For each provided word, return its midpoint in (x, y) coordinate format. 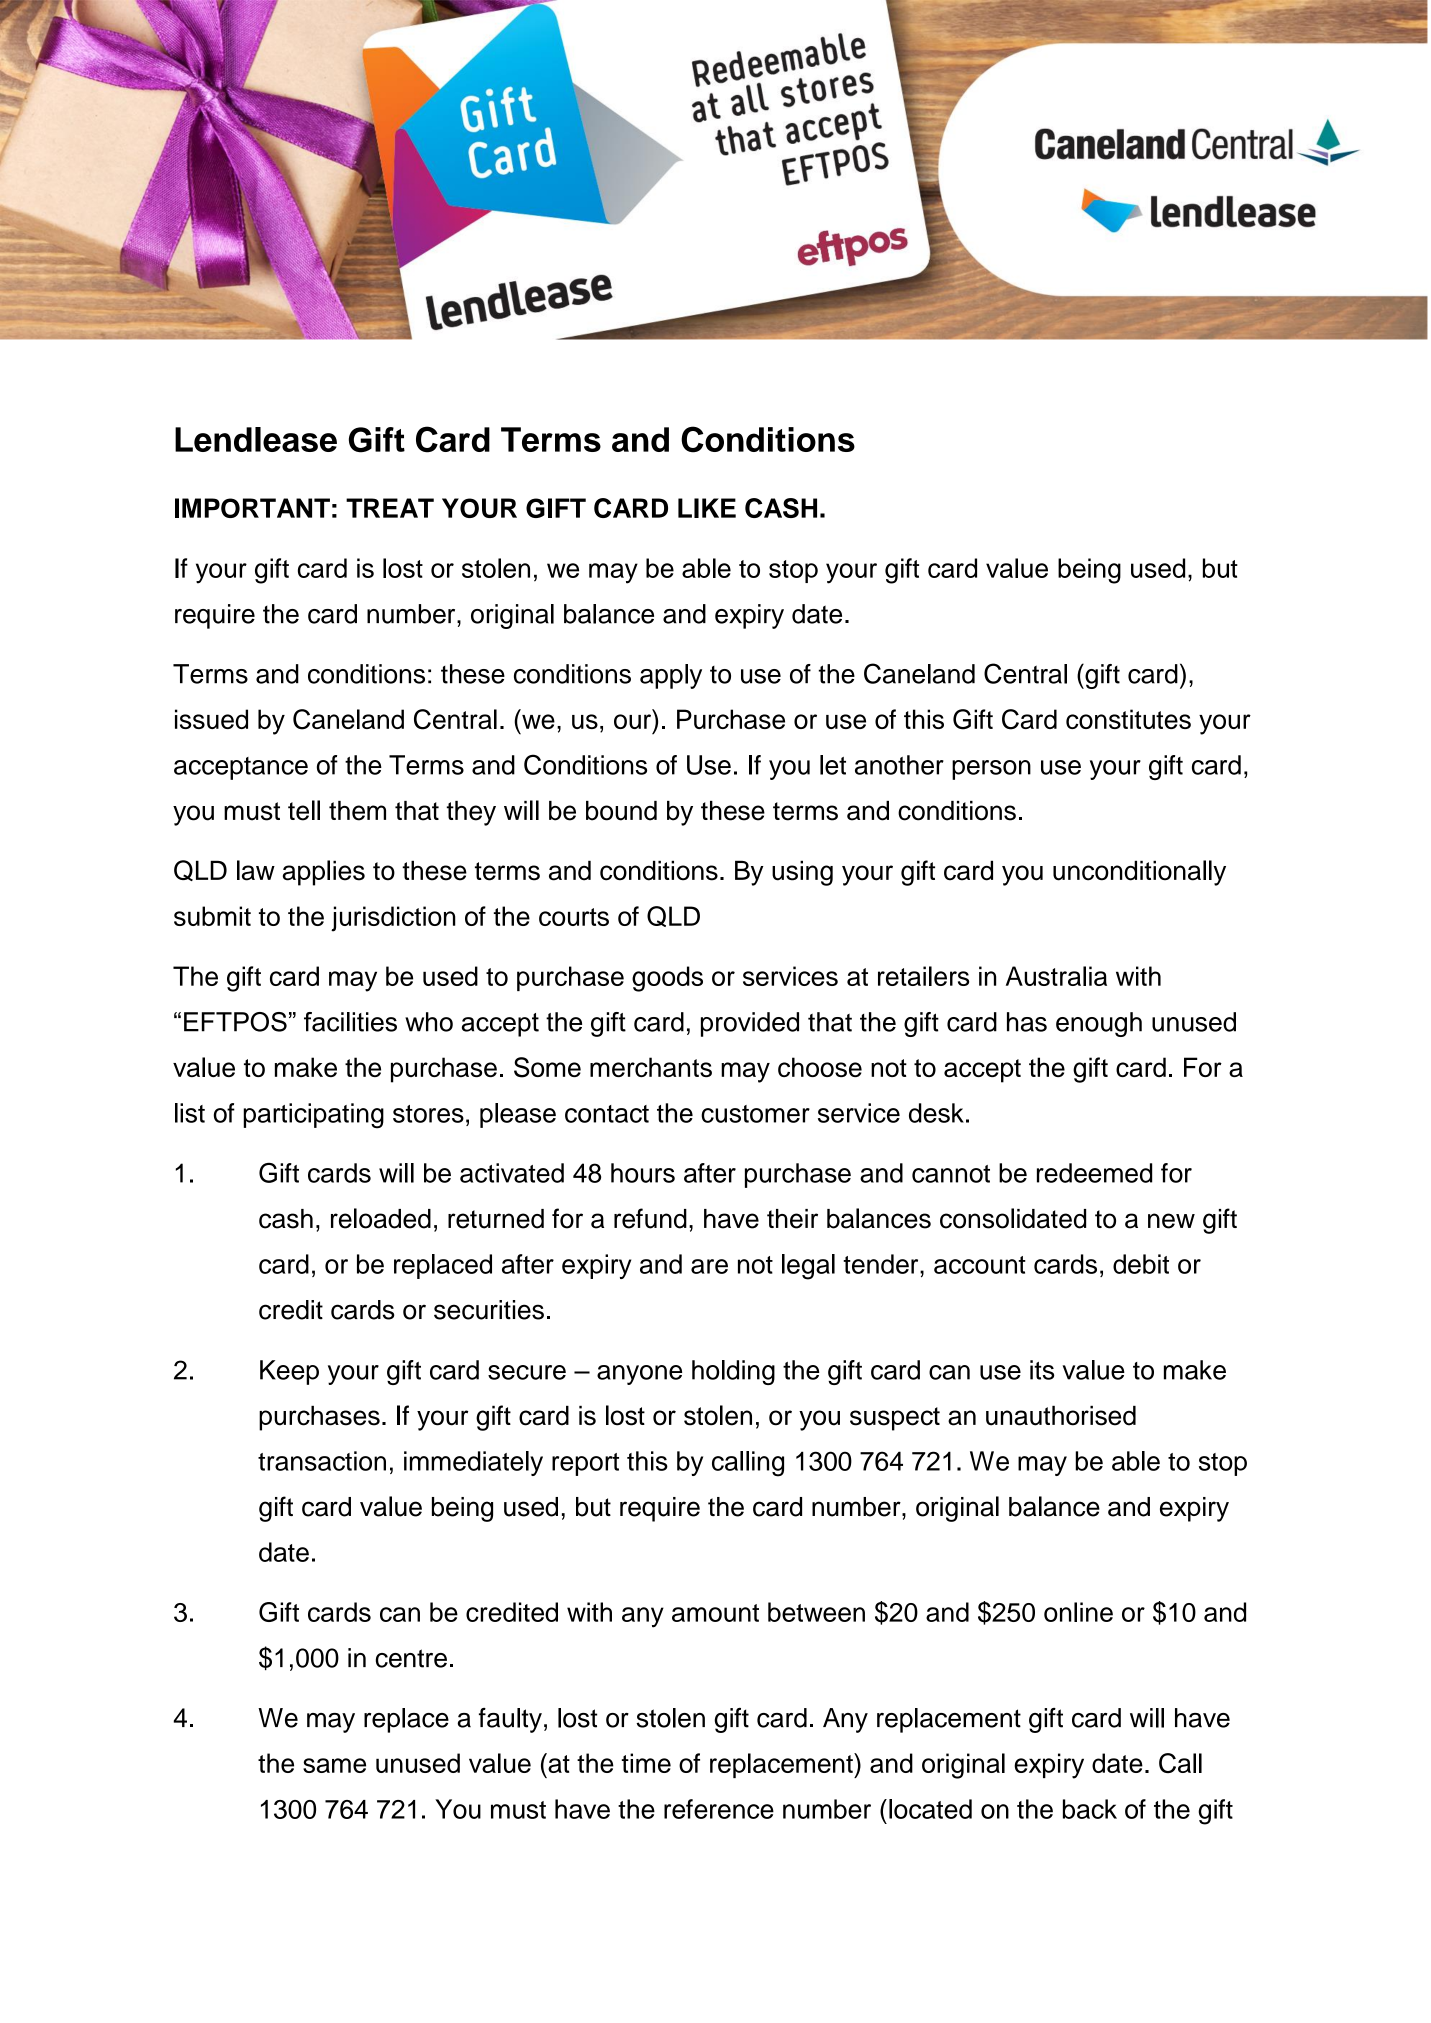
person (991, 770)
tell (304, 810)
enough (1099, 1024)
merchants (651, 1067)
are (709, 1266)
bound (621, 811)
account (980, 1265)
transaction (322, 1461)
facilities (350, 1022)
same (334, 1765)
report (585, 1464)
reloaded (381, 1218)
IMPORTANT (252, 508)
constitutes (1128, 719)
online (1078, 1612)
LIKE (707, 508)
